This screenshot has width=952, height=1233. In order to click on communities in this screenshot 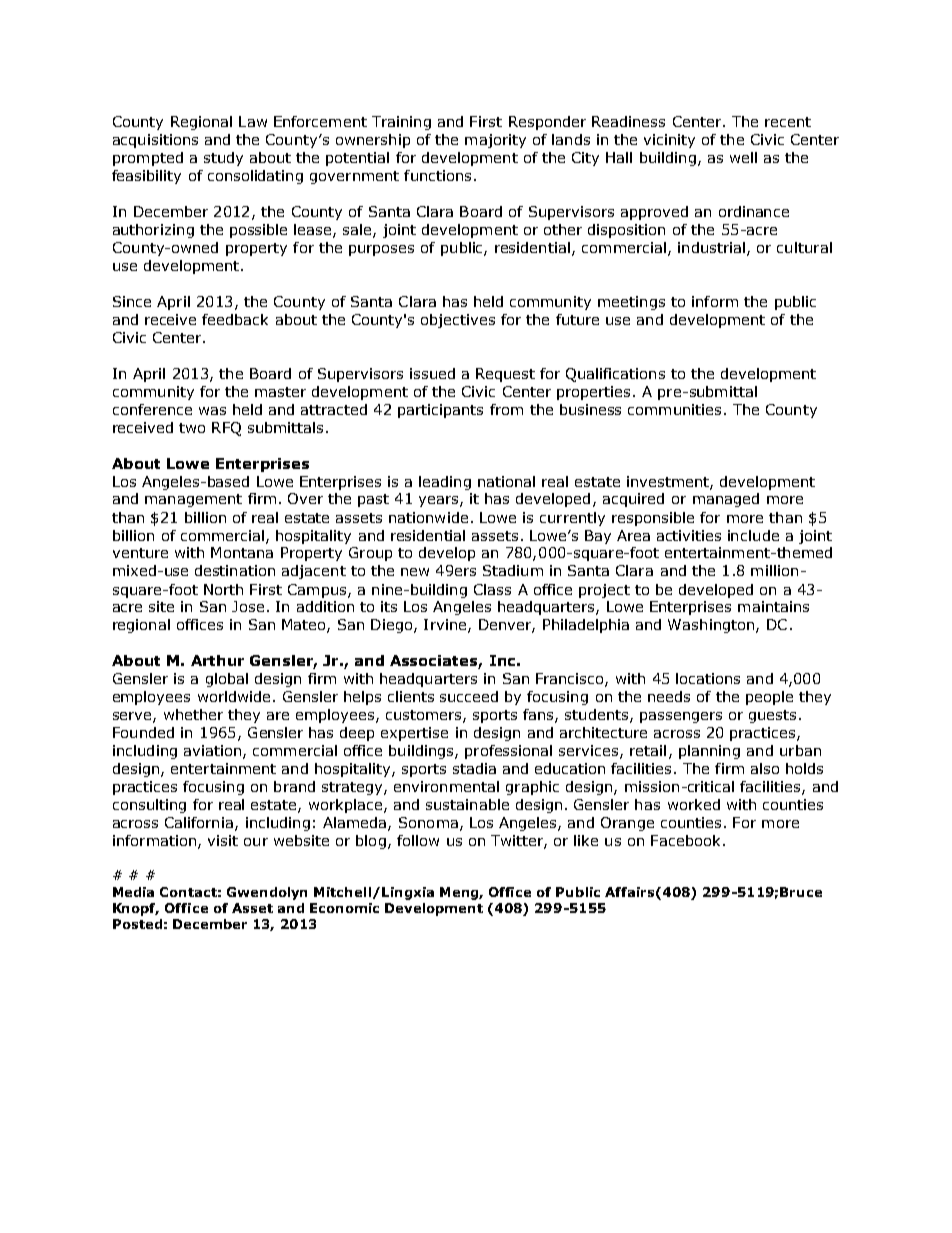, I will do `click(674, 409)`.
